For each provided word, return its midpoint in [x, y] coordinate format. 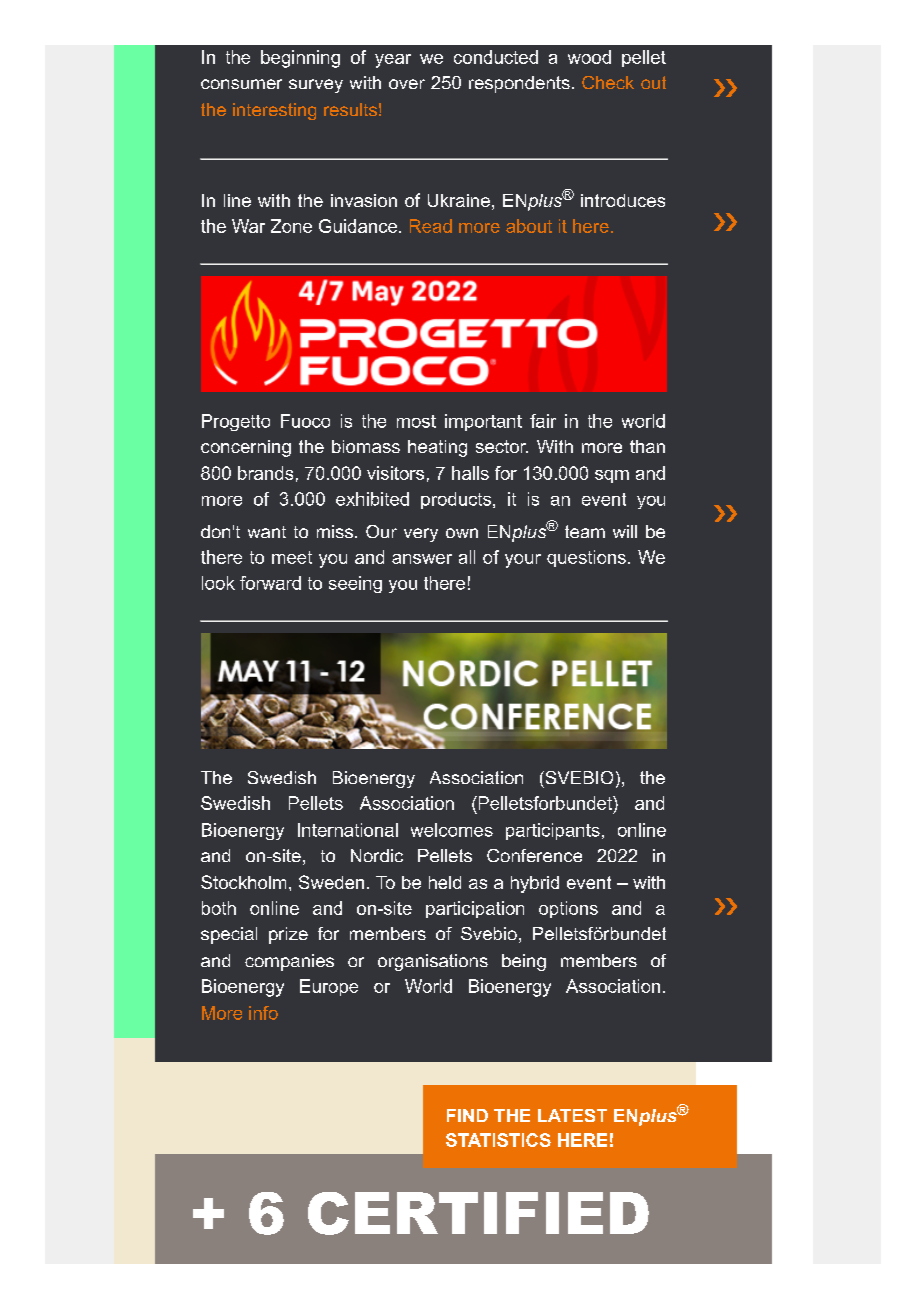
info [263, 1013]
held [445, 882]
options [568, 909]
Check [608, 82]
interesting [274, 111]
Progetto [236, 422]
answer [422, 559]
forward [270, 583]
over [407, 84]
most [416, 421]
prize [288, 935]
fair [543, 421]
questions [586, 558]
